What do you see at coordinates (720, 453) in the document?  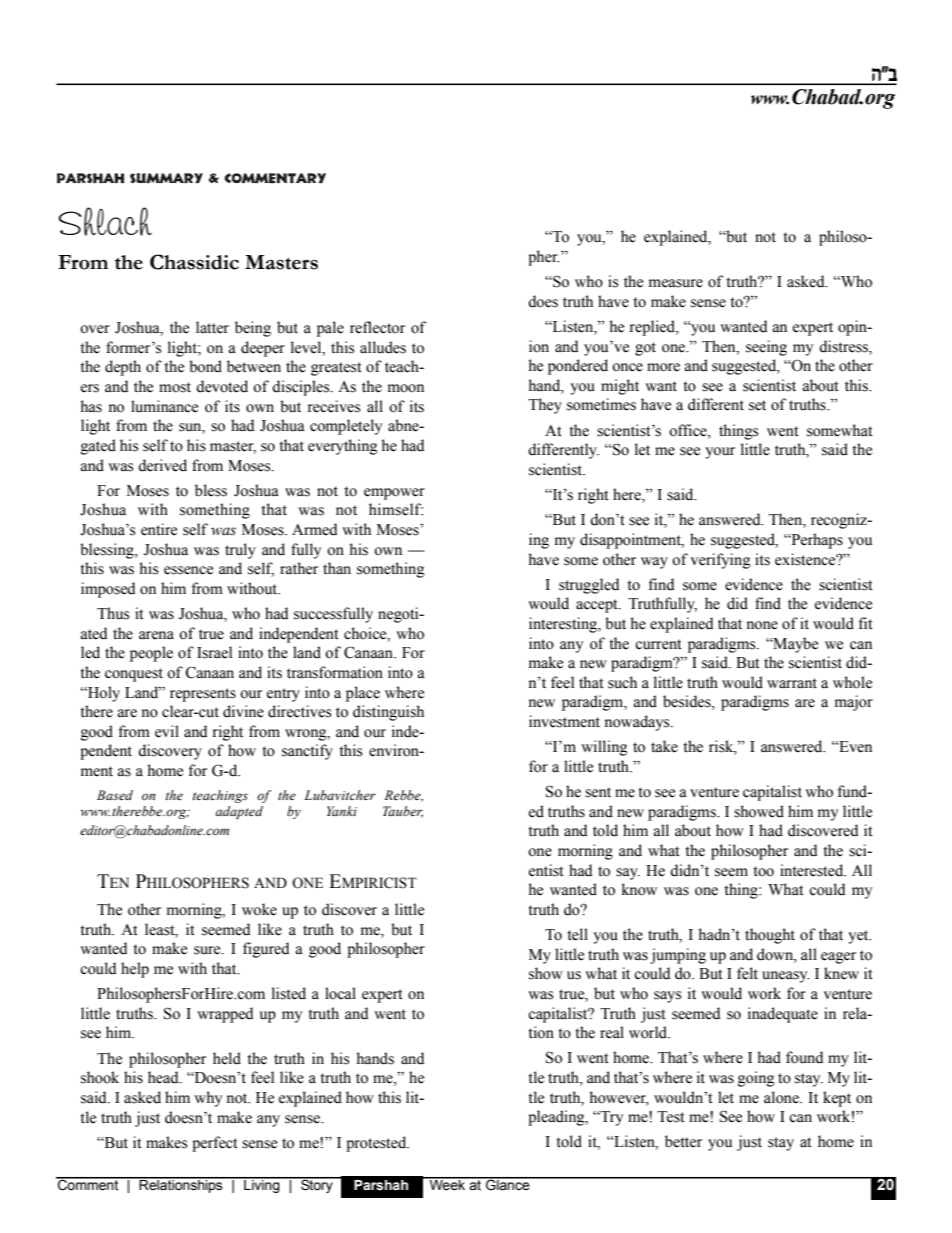 I see `your` at bounding box center [720, 453].
